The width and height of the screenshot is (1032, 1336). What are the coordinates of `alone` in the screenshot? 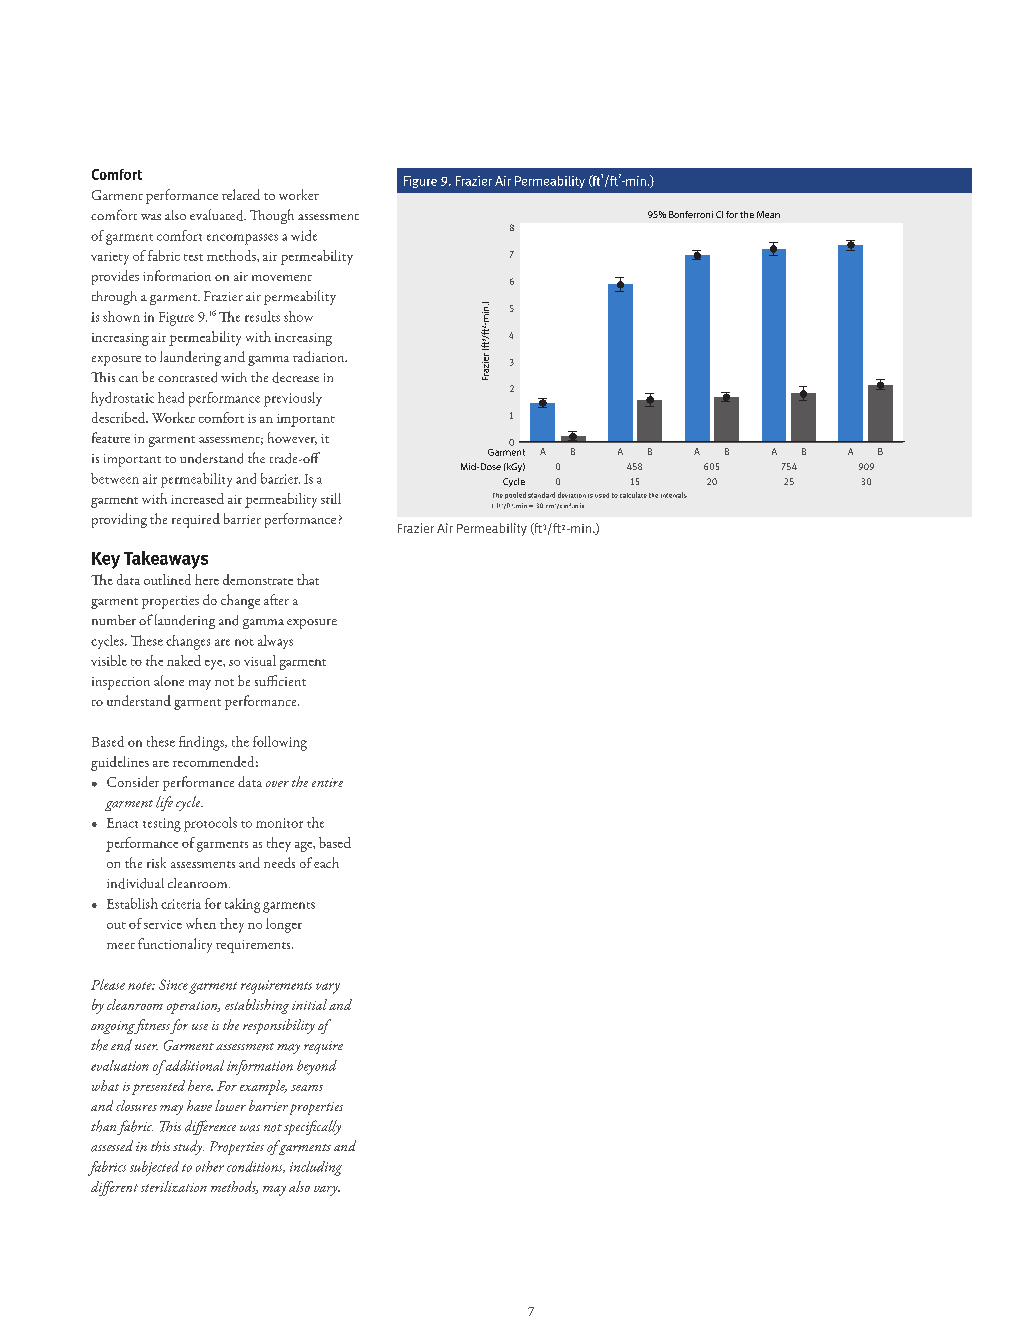 It's located at (169, 680).
